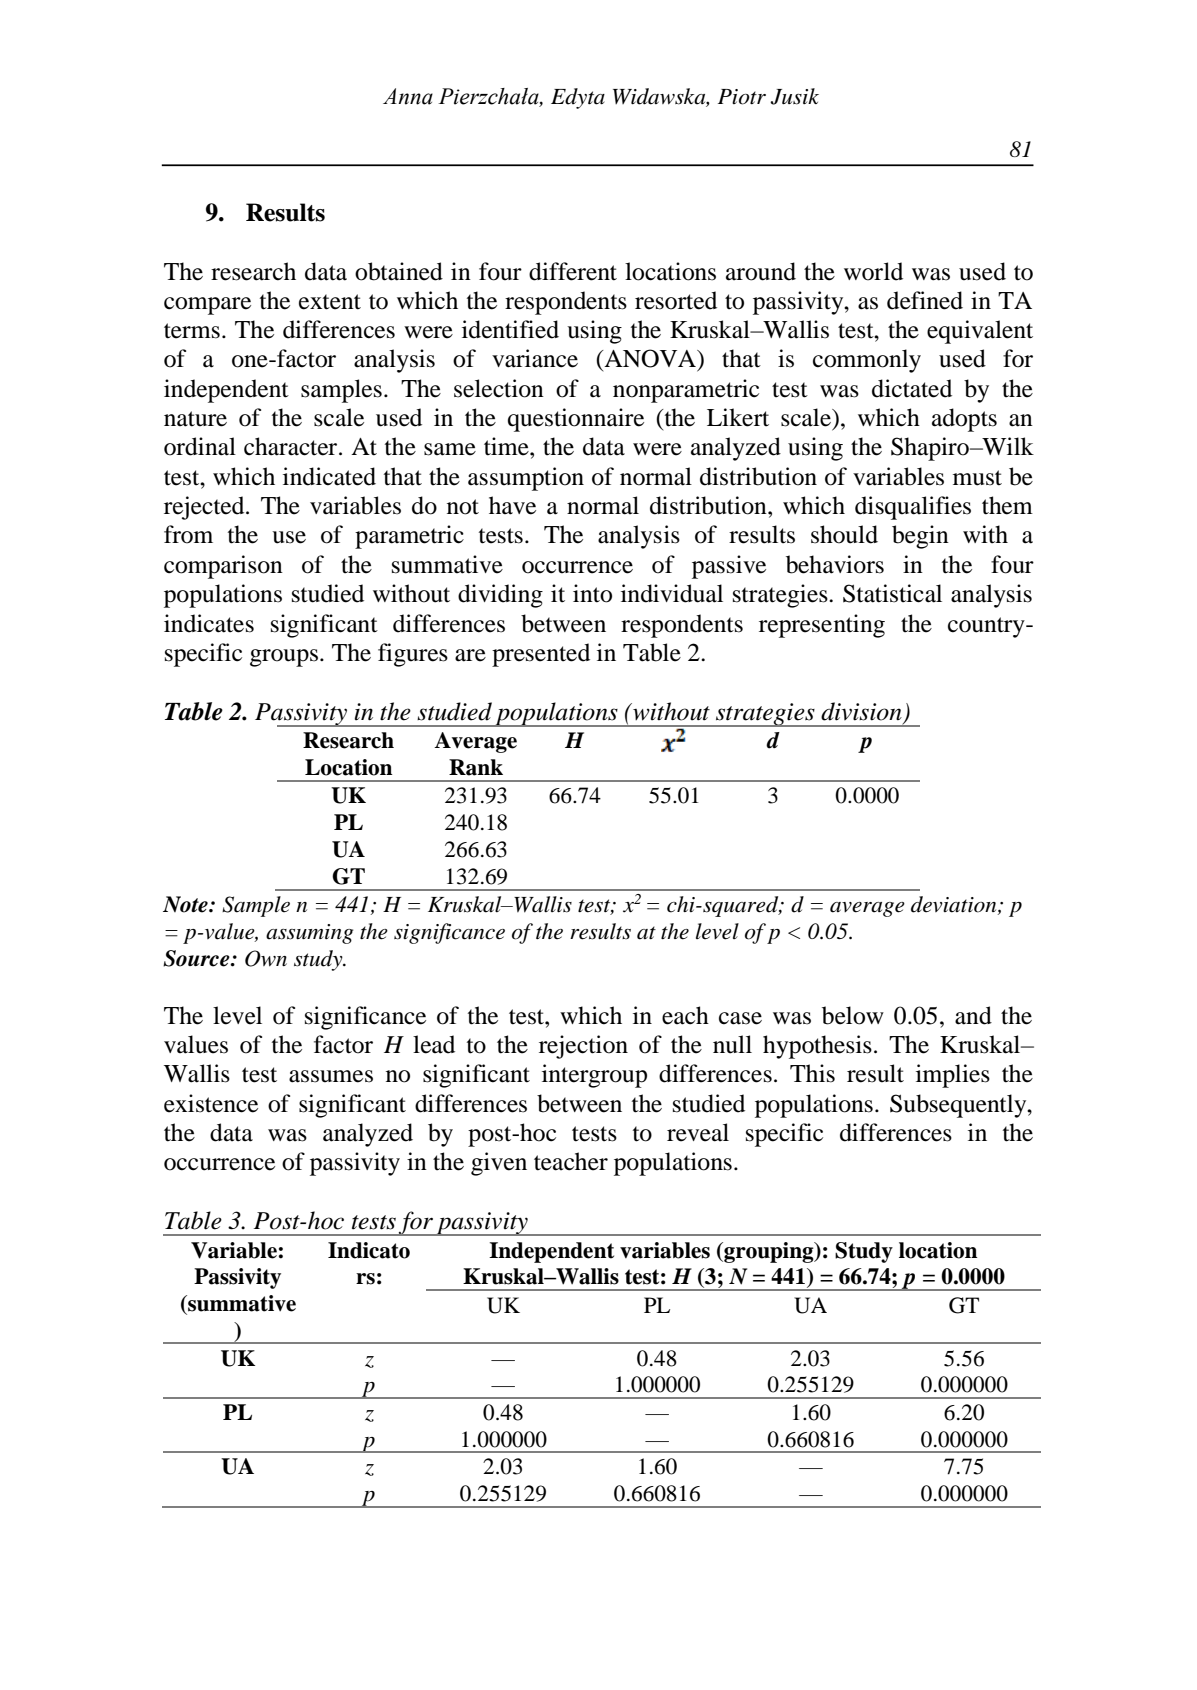 This screenshot has height=1690, width=1197. I want to click on Rank, so click(476, 767).
